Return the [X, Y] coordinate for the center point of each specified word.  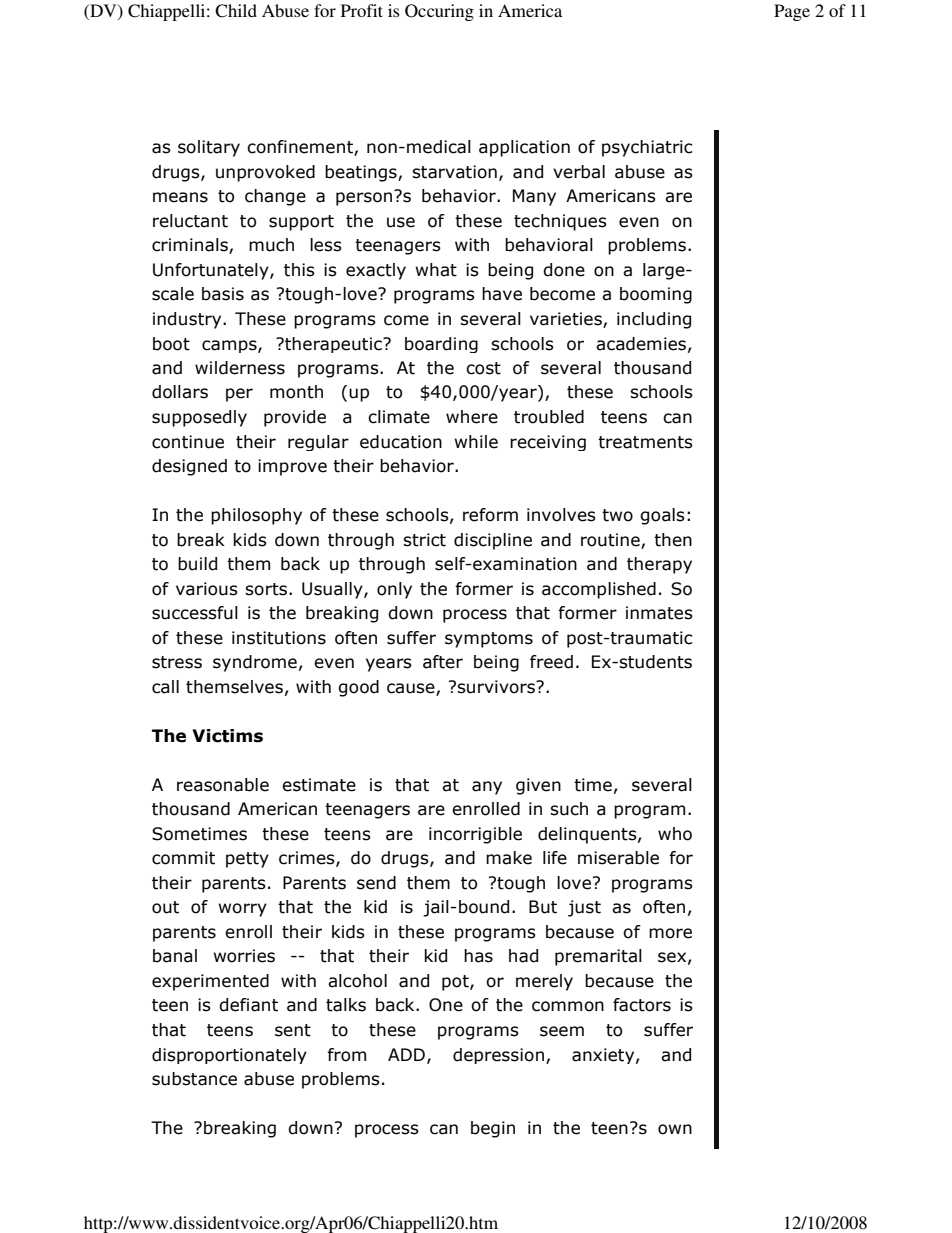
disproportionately [229, 1056]
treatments [645, 442]
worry [242, 910]
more [670, 933]
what [436, 270]
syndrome [255, 663]
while [476, 442]
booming [656, 295]
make [509, 858]
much [271, 245]
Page [792, 12]
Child [236, 11]
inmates [659, 613]
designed [189, 467]
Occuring [439, 12]
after [443, 662]
